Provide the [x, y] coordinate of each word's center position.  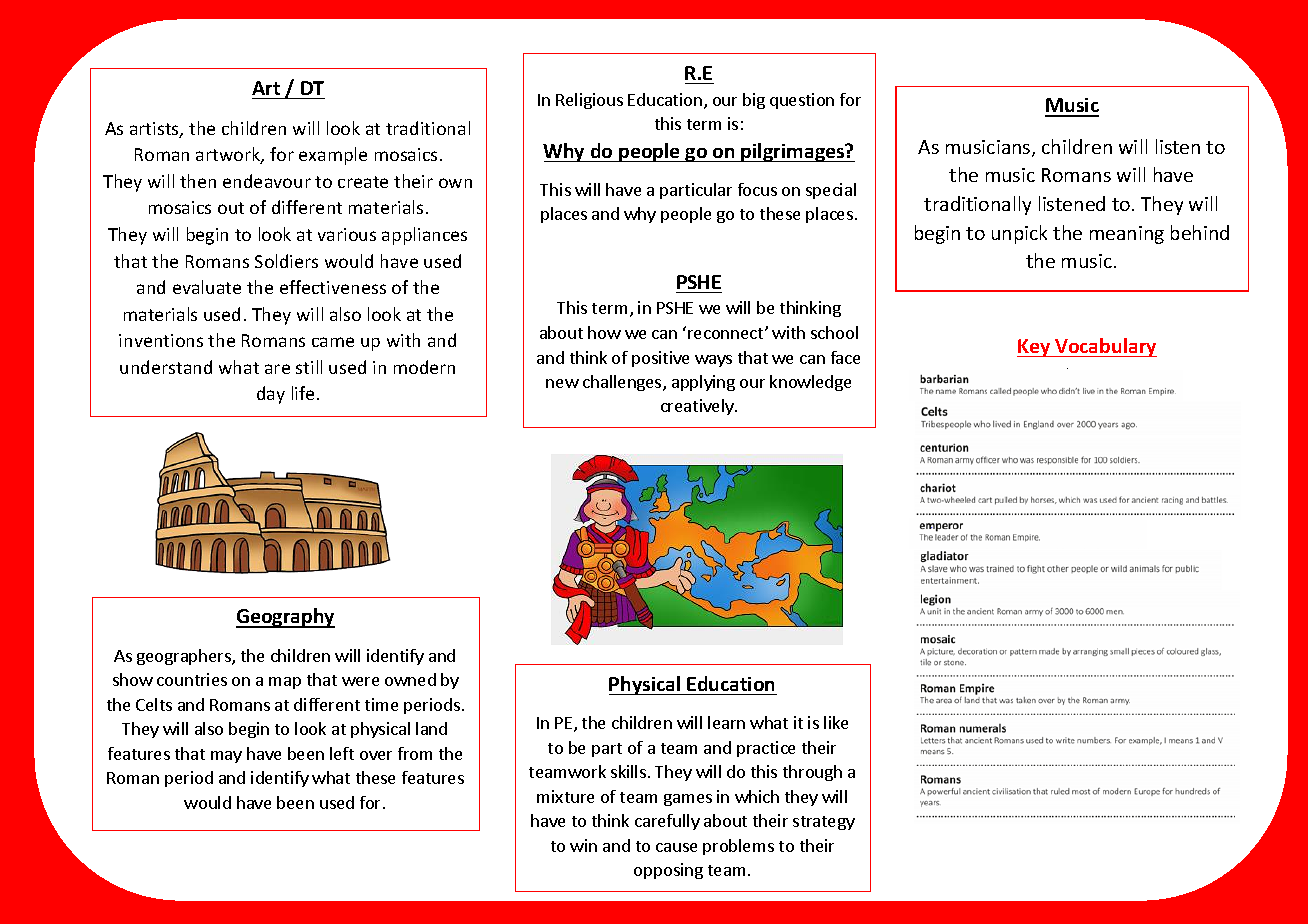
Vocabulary [1105, 347]
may [226, 757]
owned [410, 679]
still [309, 367]
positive [660, 359]
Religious [589, 101]
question [802, 101]
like [836, 722]
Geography [285, 618]
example [333, 156]
